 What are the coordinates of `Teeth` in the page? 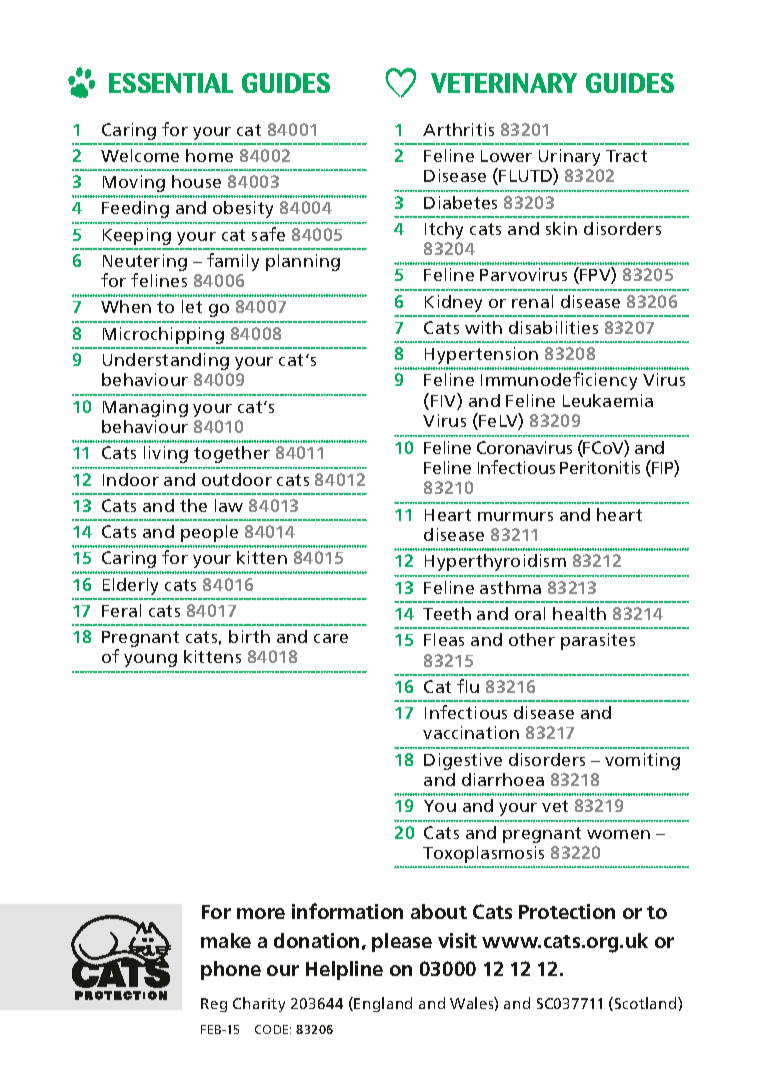 It's located at (447, 613).
